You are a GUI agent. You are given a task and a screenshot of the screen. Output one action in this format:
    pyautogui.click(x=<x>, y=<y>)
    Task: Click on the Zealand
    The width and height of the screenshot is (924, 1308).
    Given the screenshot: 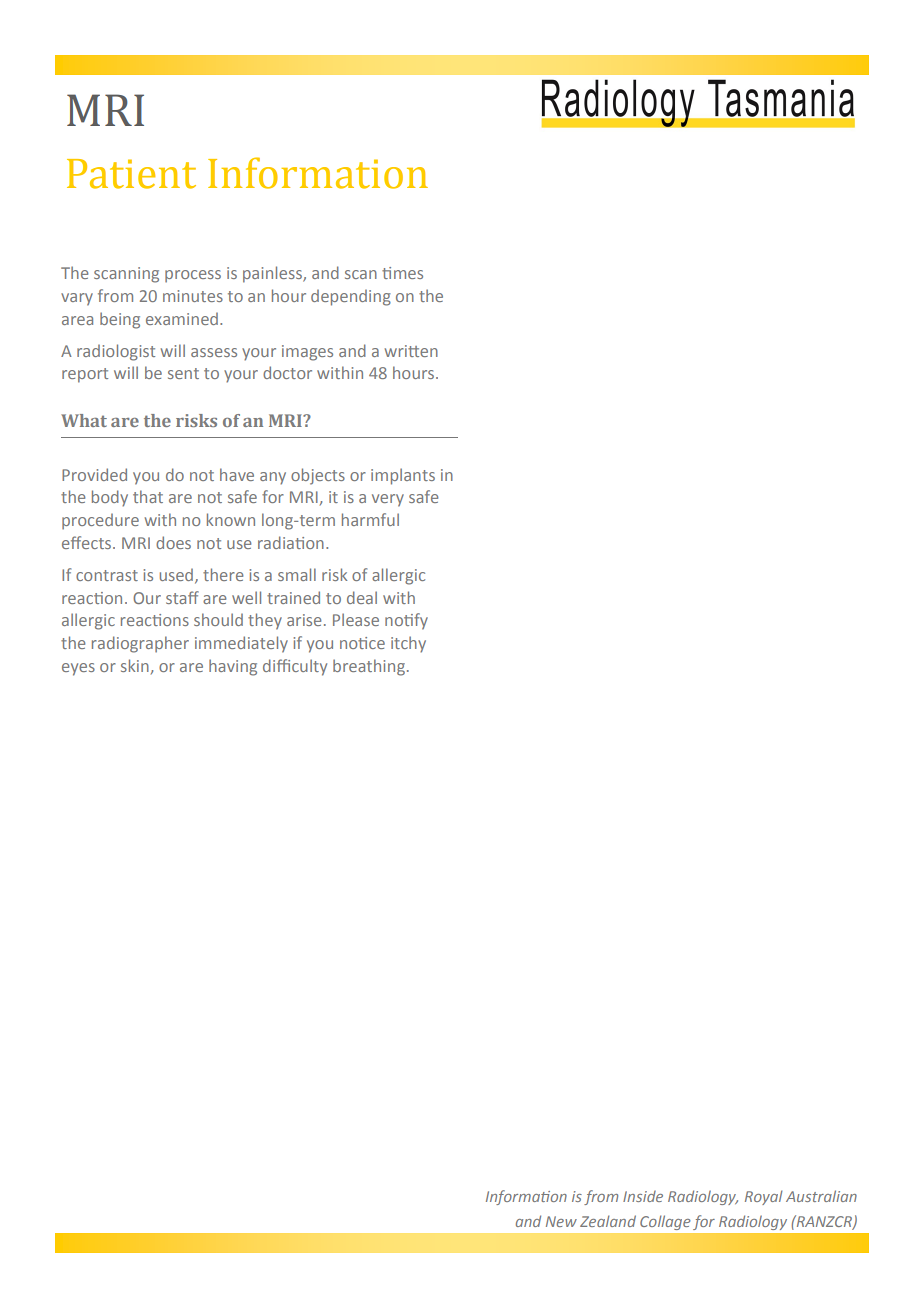 What is the action you would take?
    pyautogui.click(x=608, y=1221)
